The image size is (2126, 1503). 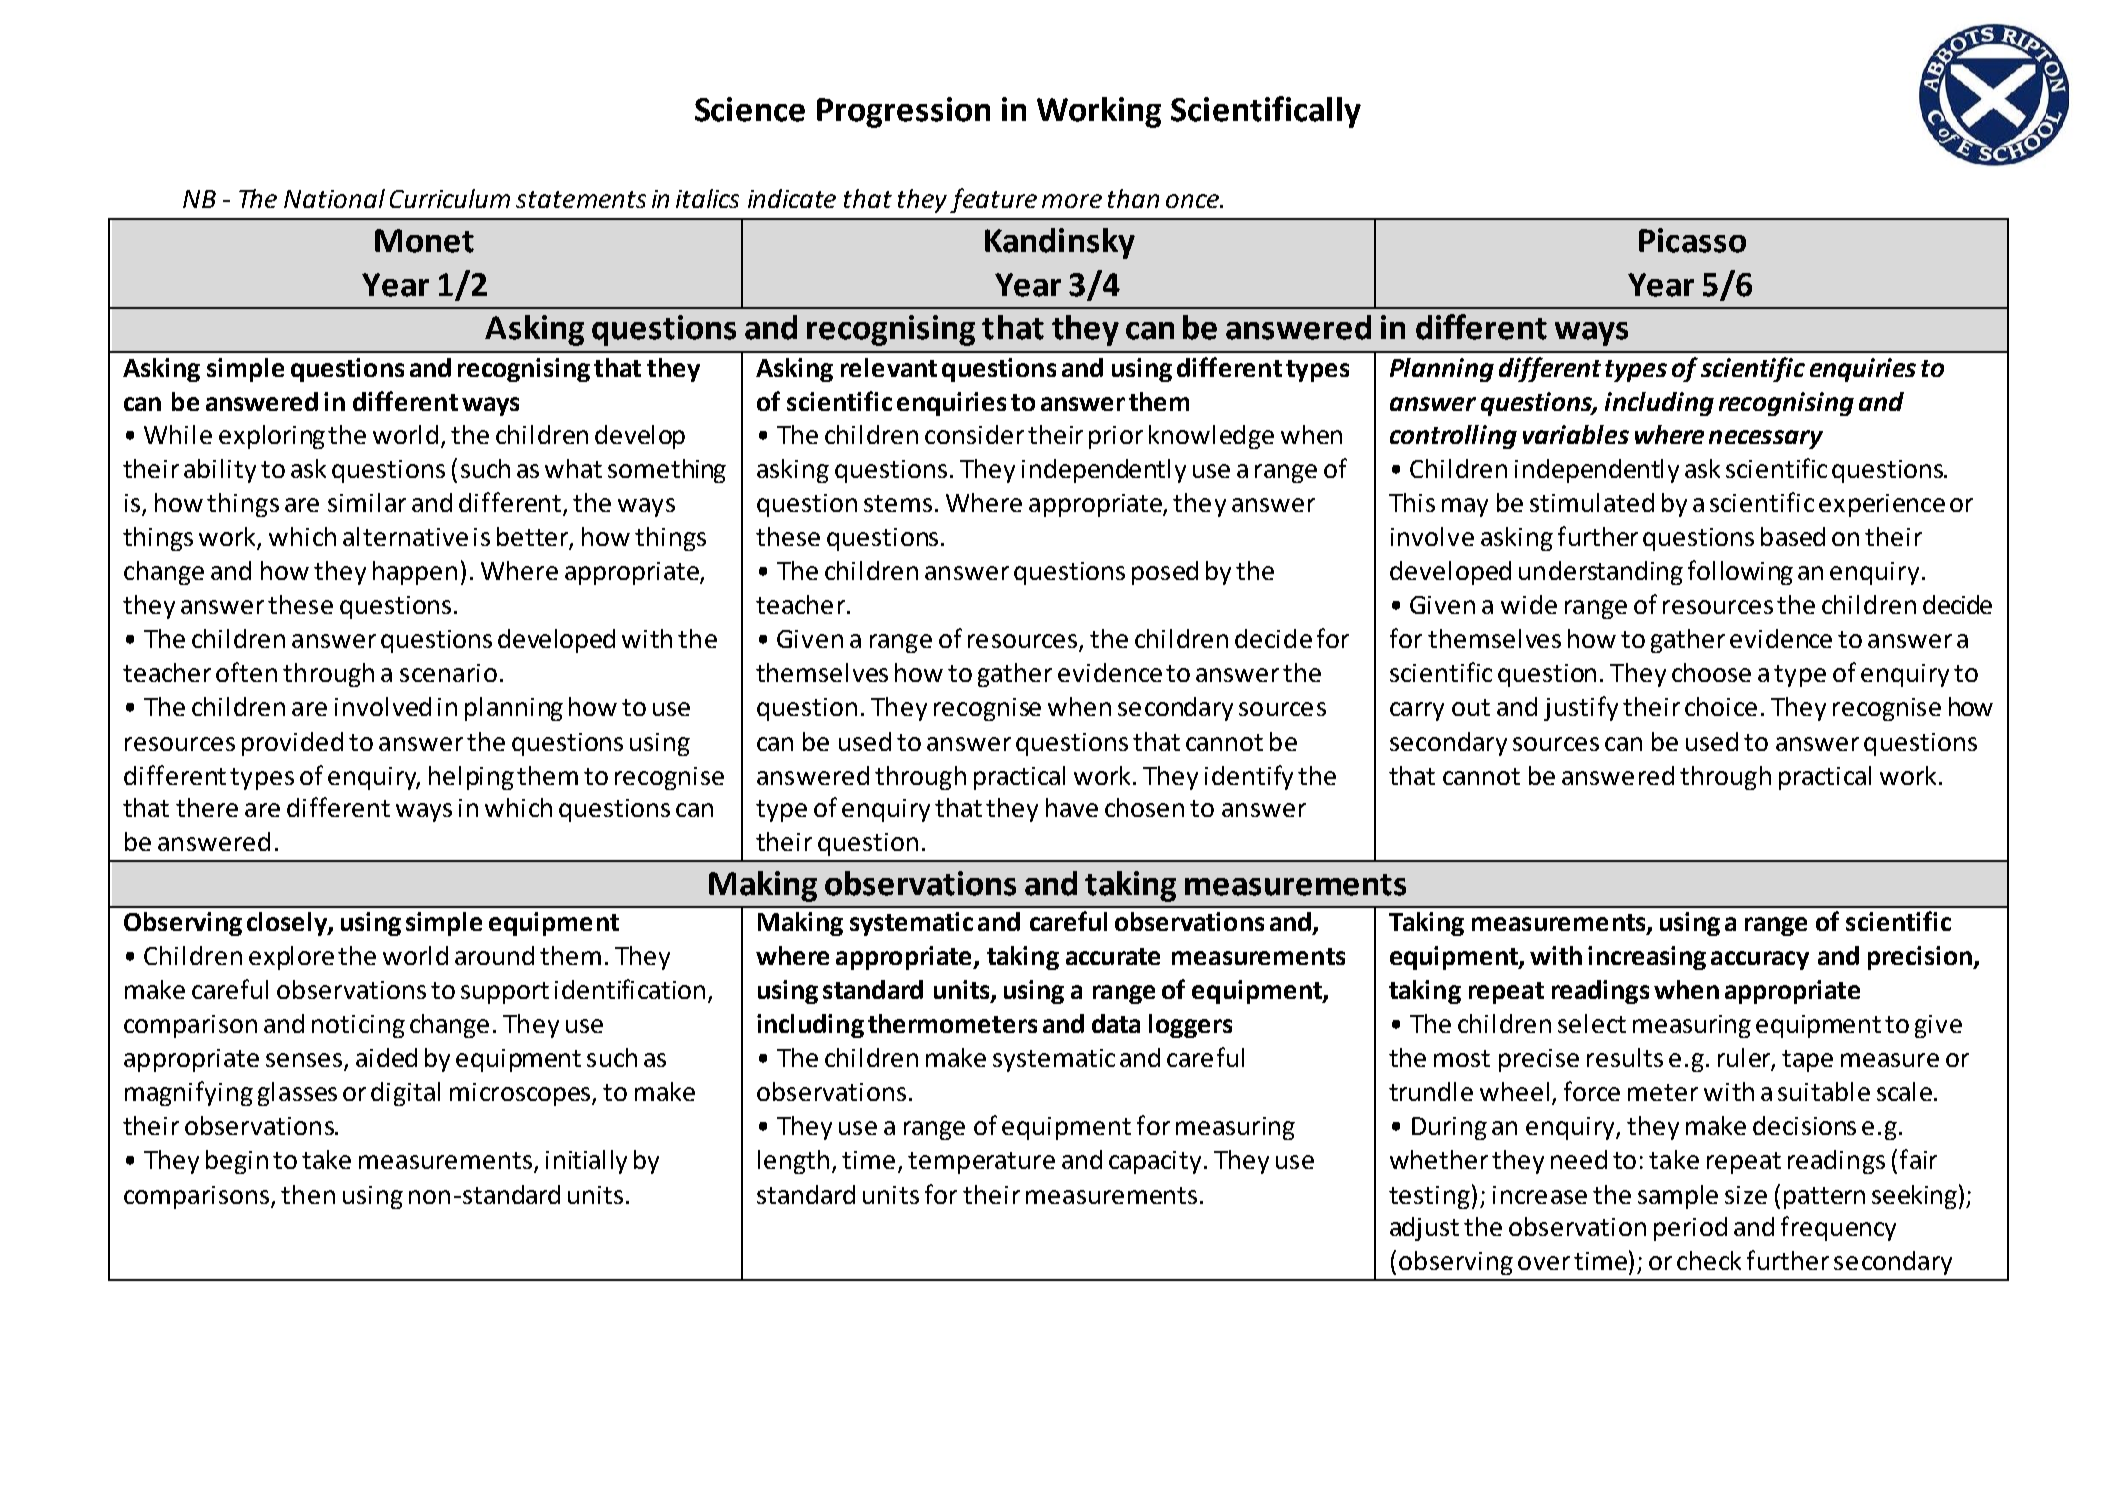 What do you see at coordinates (1072, 201) in the image?
I see `more` at bounding box center [1072, 201].
